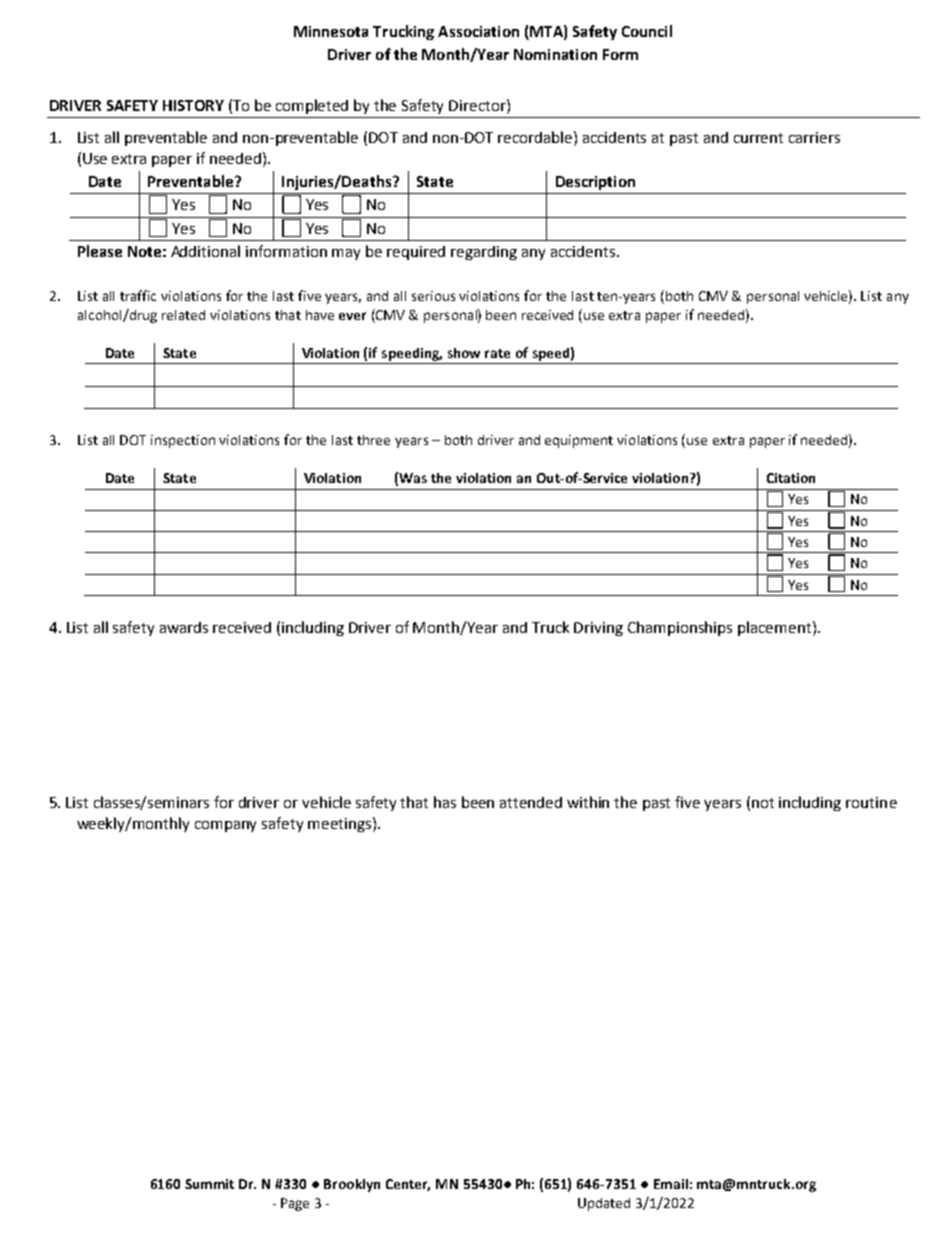 This image has height=1233, width=952. What do you see at coordinates (209, 1184) in the image?
I see `Summit` at bounding box center [209, 1184].
